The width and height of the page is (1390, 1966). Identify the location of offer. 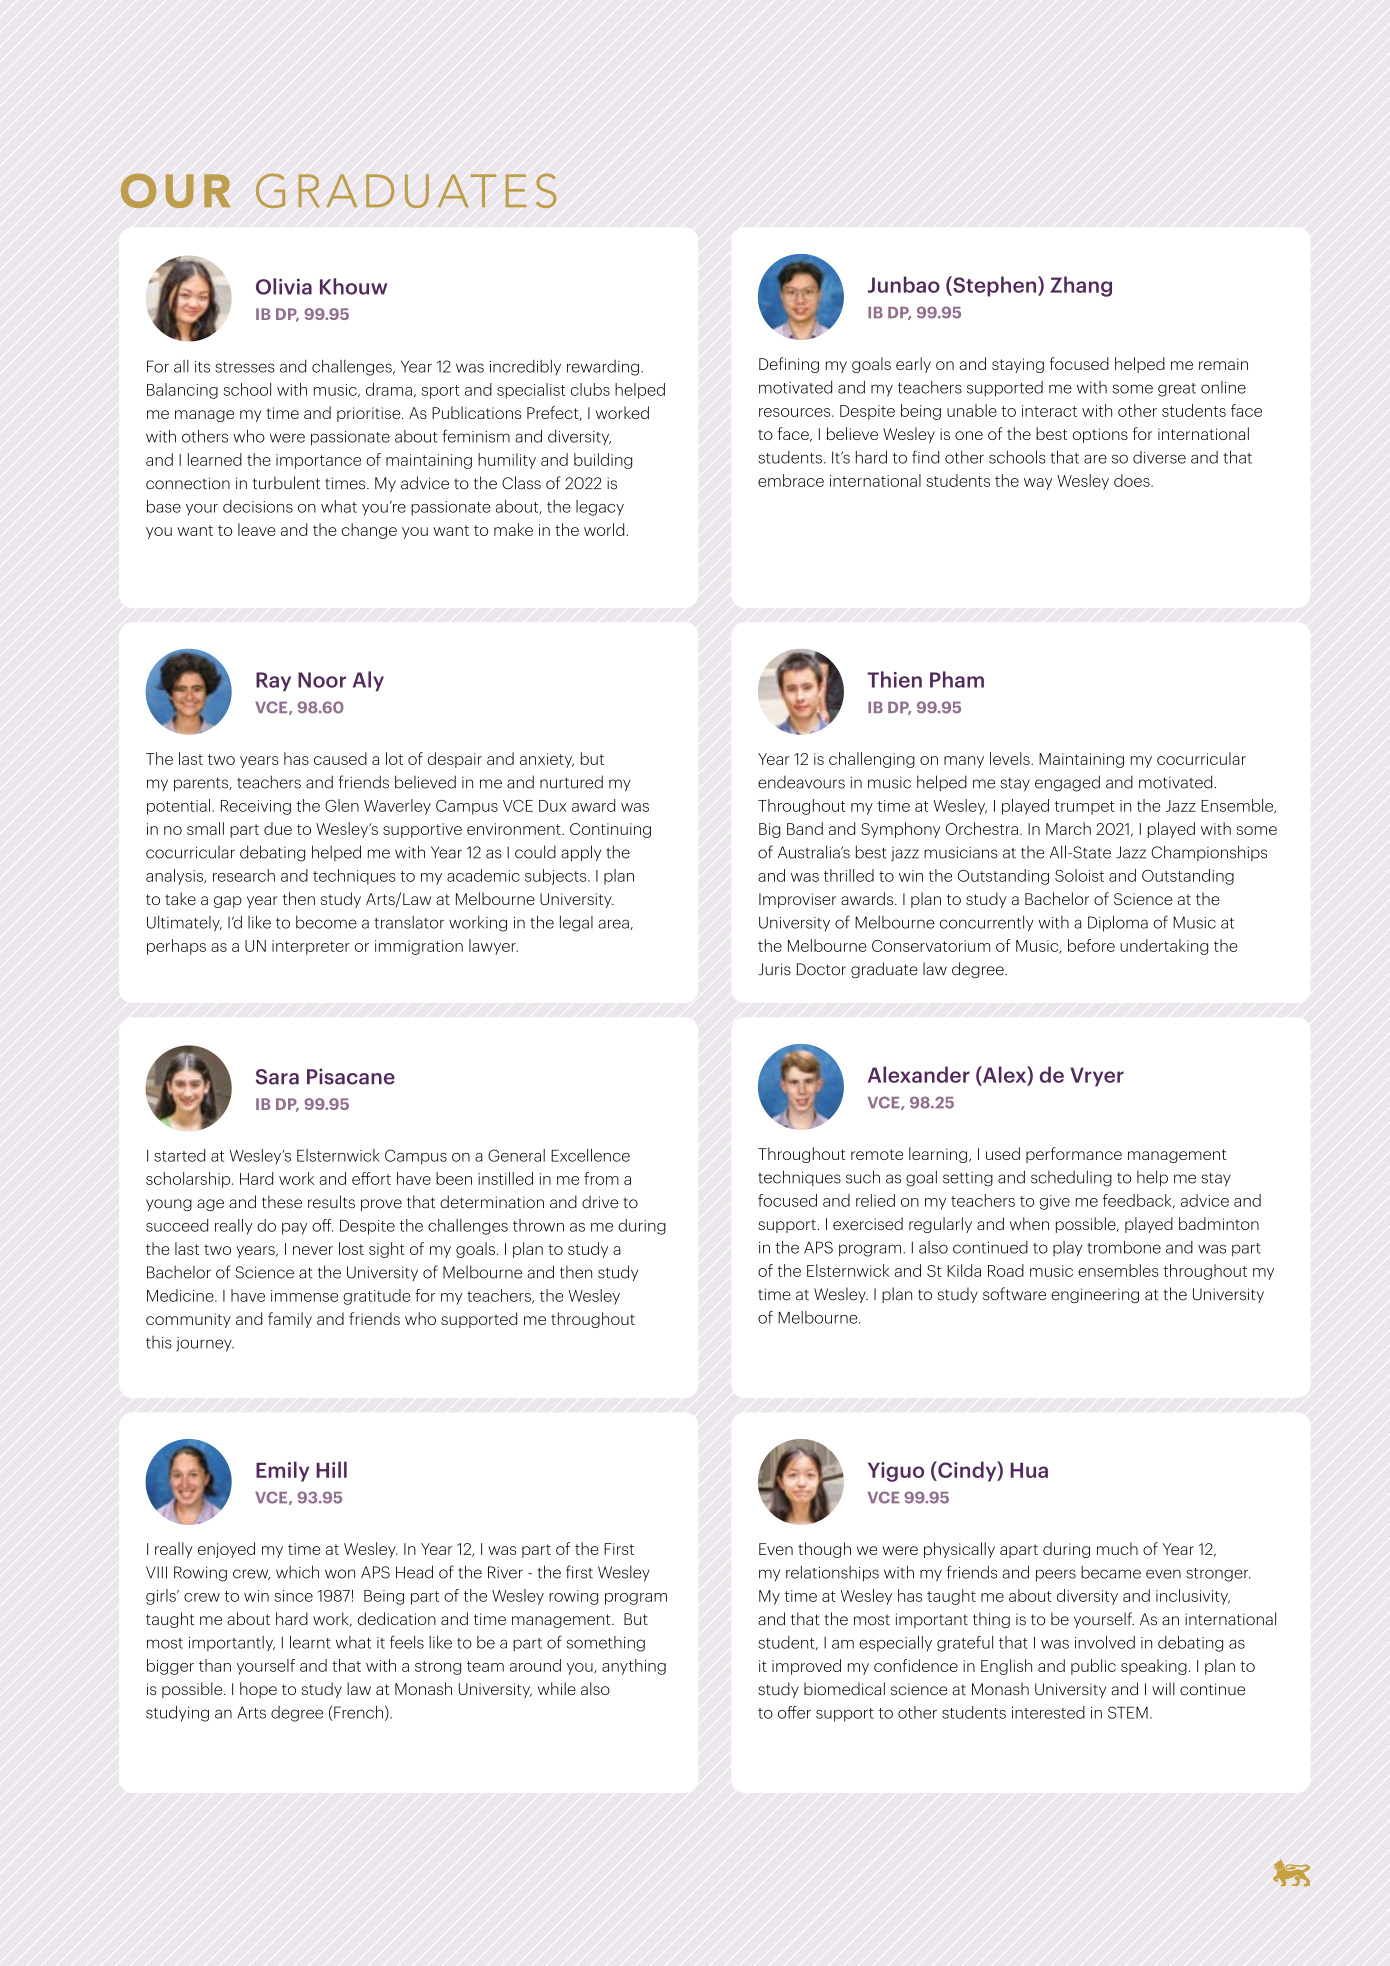
(794, 1712).
